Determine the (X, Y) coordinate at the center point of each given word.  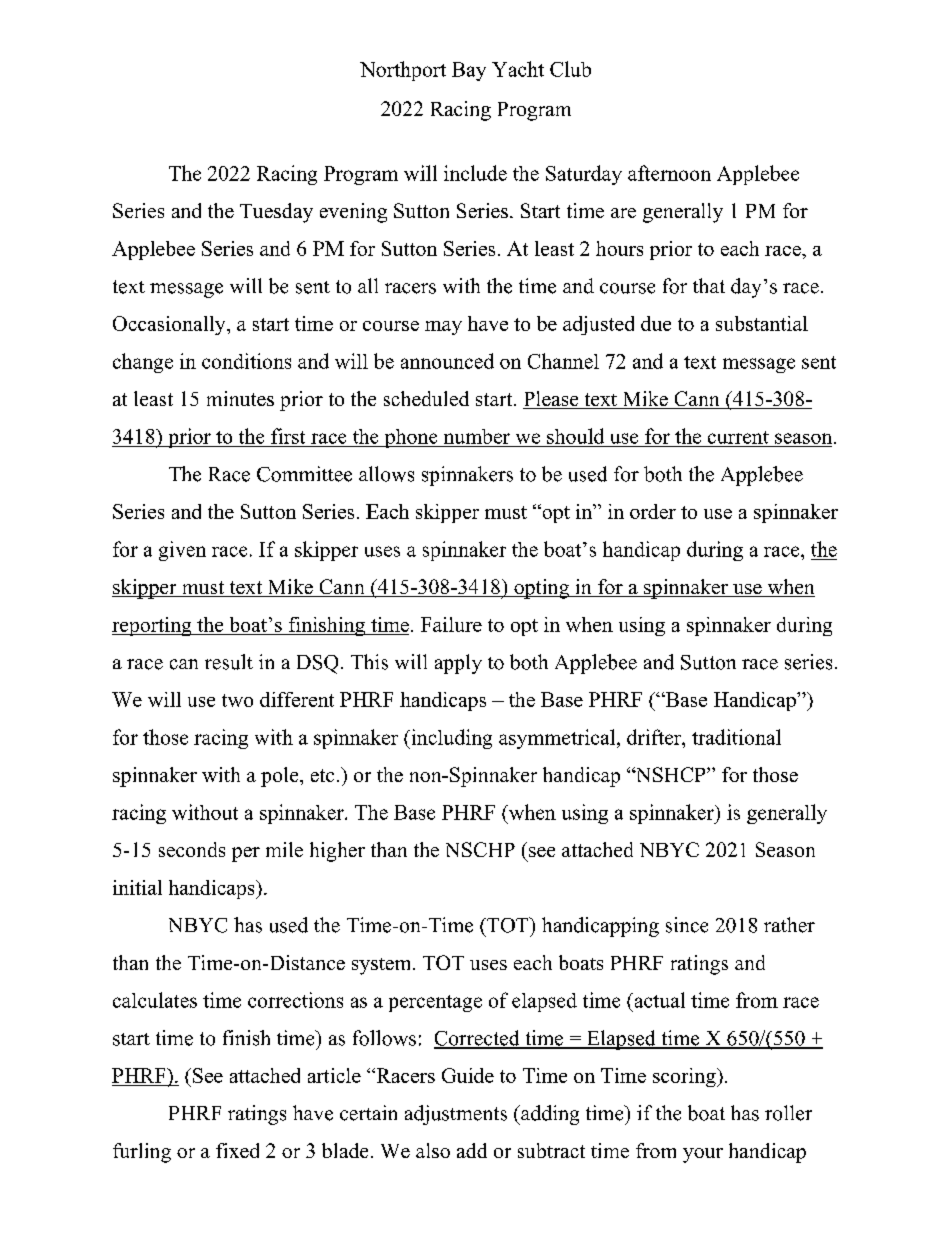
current (738, 437)
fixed (237, 1150)
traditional (736, 737)
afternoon (669, 173)
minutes (240, 398)
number (477, 436)
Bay (469, 71)
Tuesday (276, 213)
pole (281, 777)
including (450, 739)
